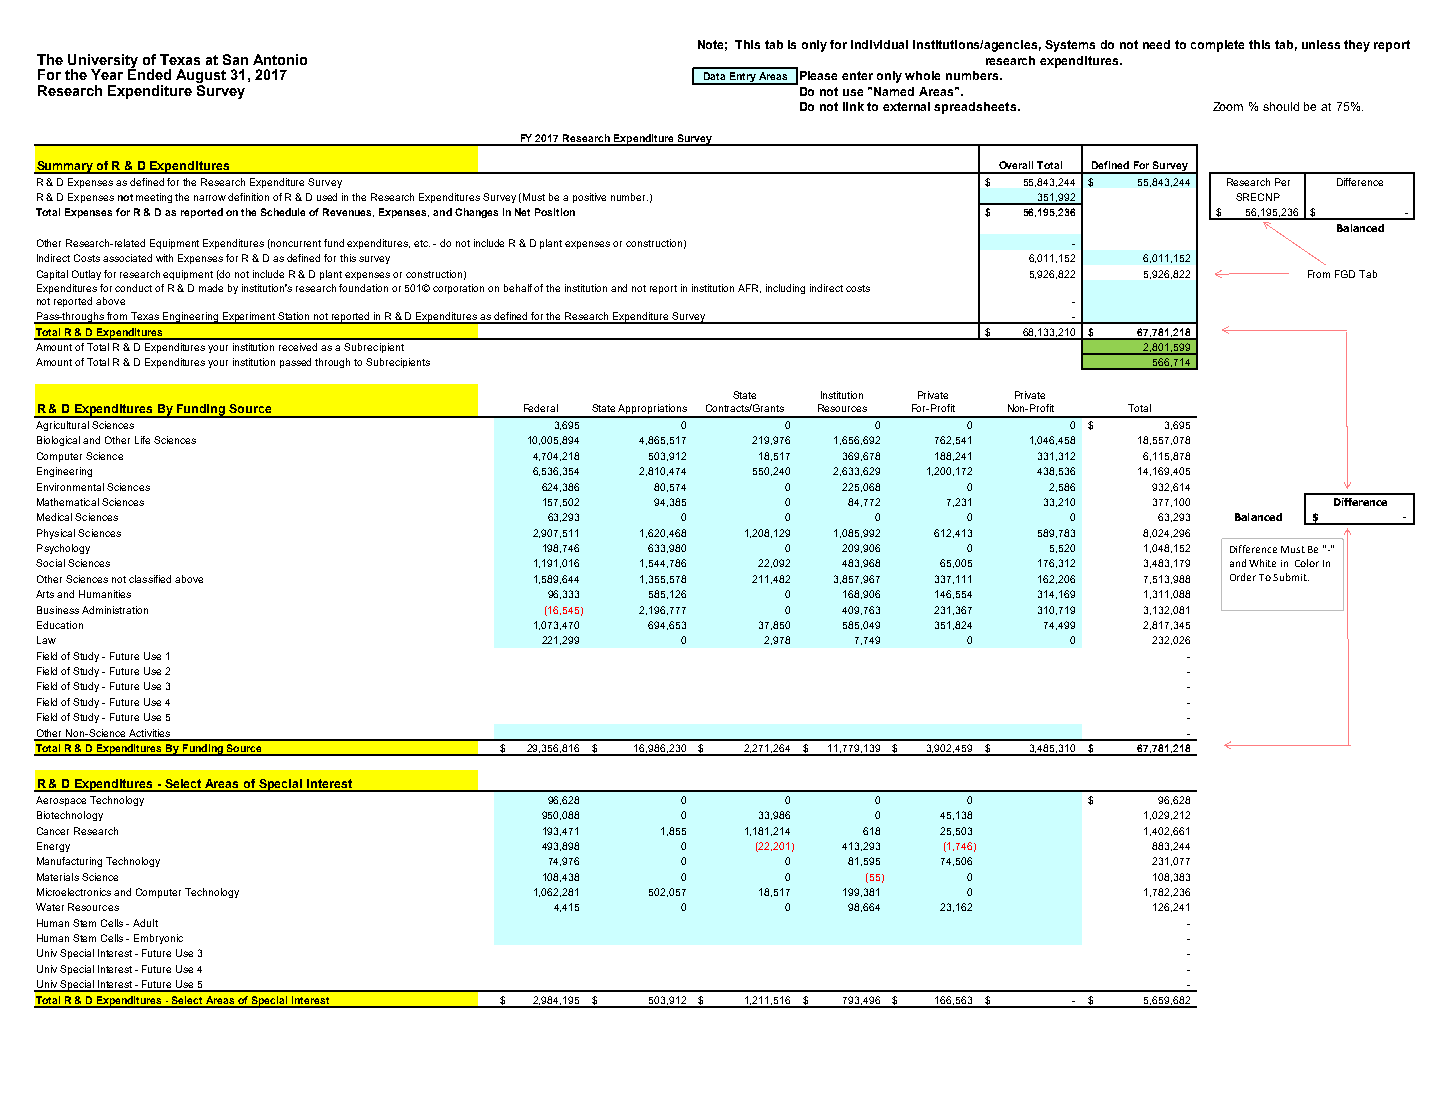 The image size is (1450, 1120). What do you see at coordinates (742, 78) in the page?
I see `Entry` at bounding box center [742, 78].
